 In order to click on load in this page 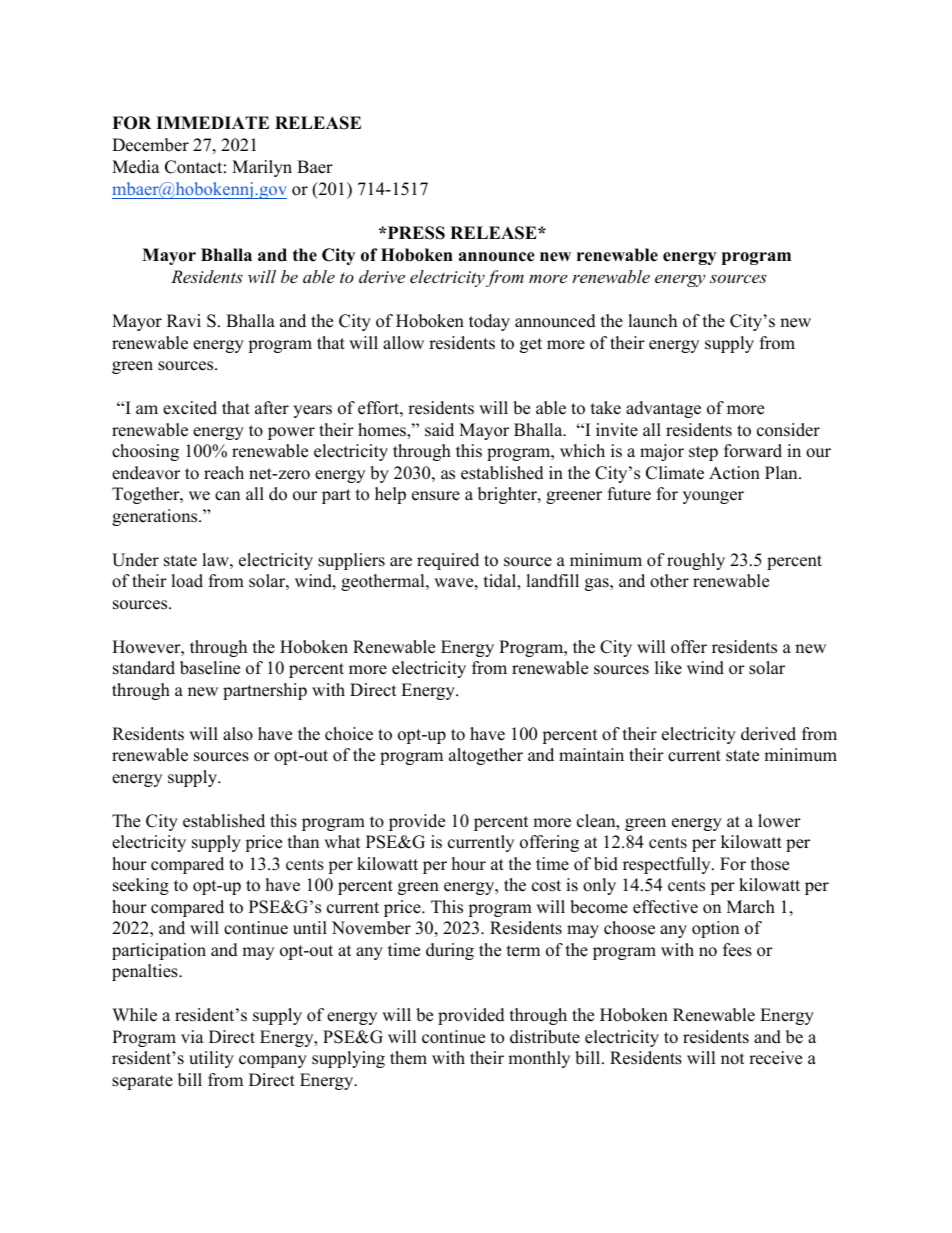, I will do `click(187, 581)`.
